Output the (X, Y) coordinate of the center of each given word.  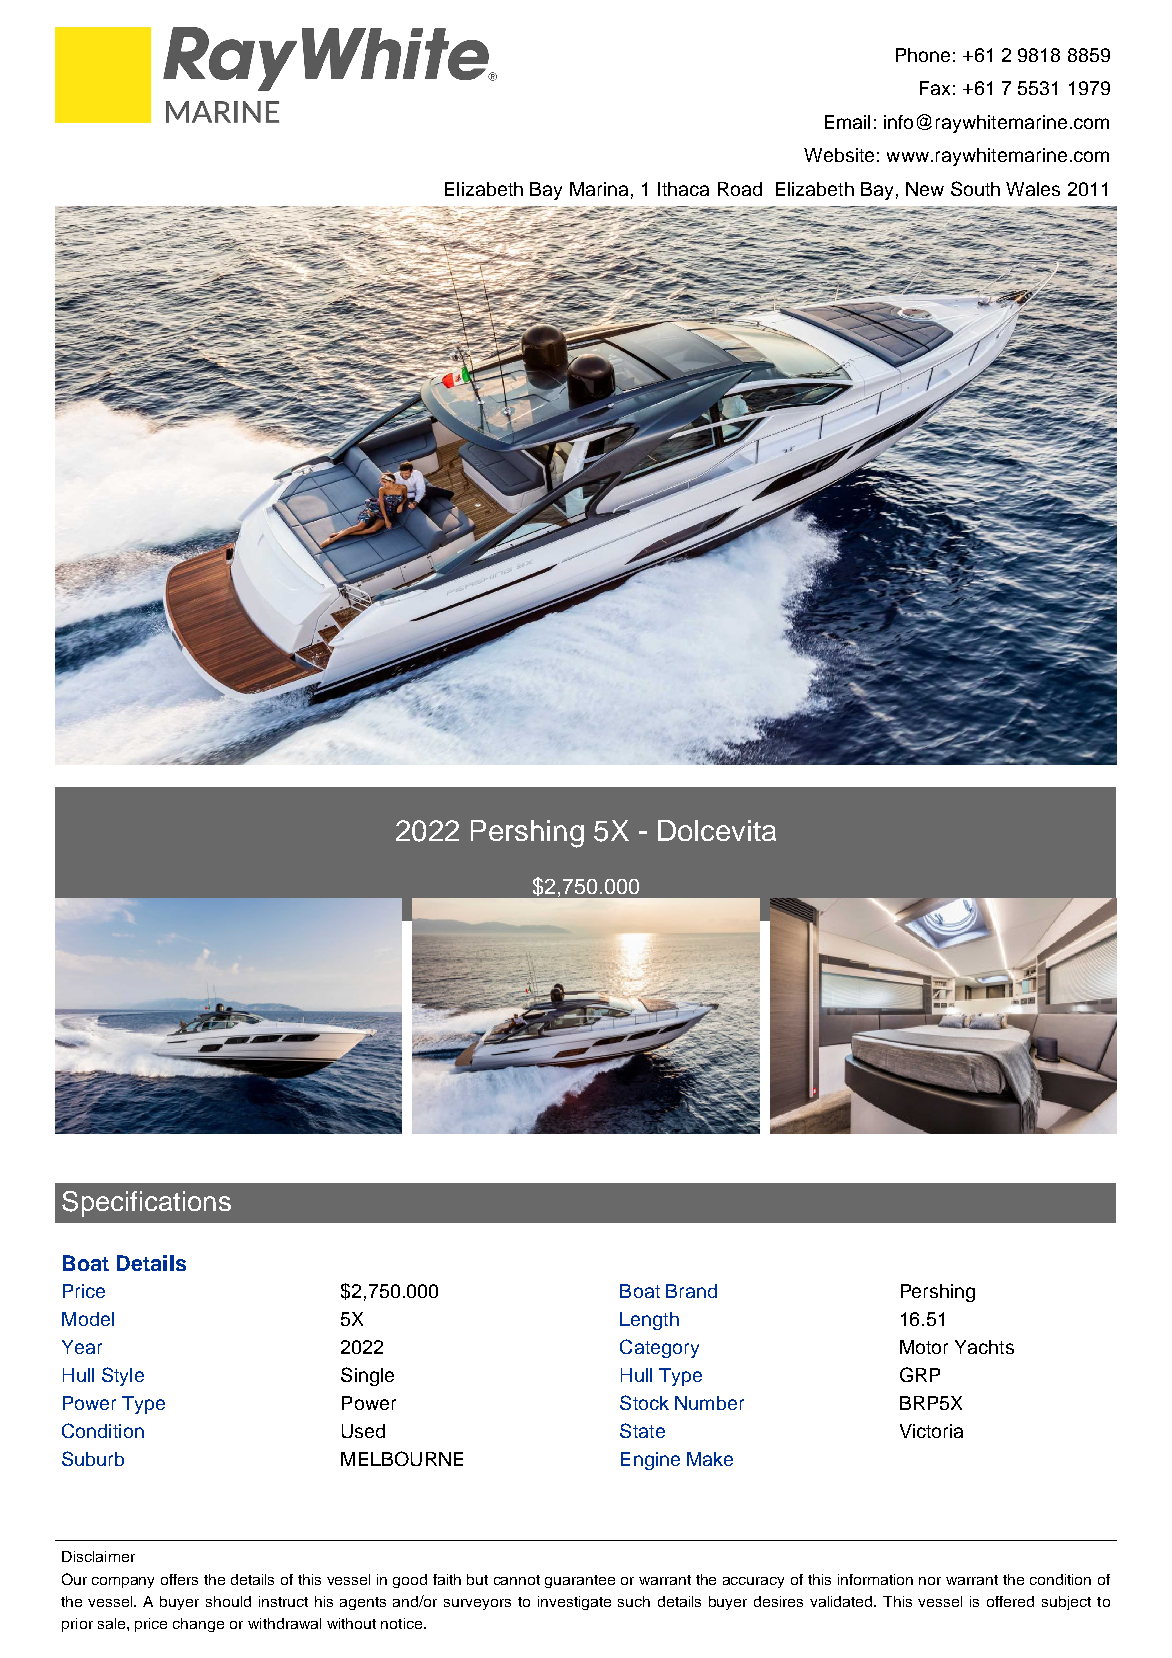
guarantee (580, 1581)
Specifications (146, 1204)
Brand (691, 1291)
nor (930, 1581)
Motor (924, 1347)
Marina (599, 189)
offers (179, 1579)
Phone (923, 55)
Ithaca (683, 189)
